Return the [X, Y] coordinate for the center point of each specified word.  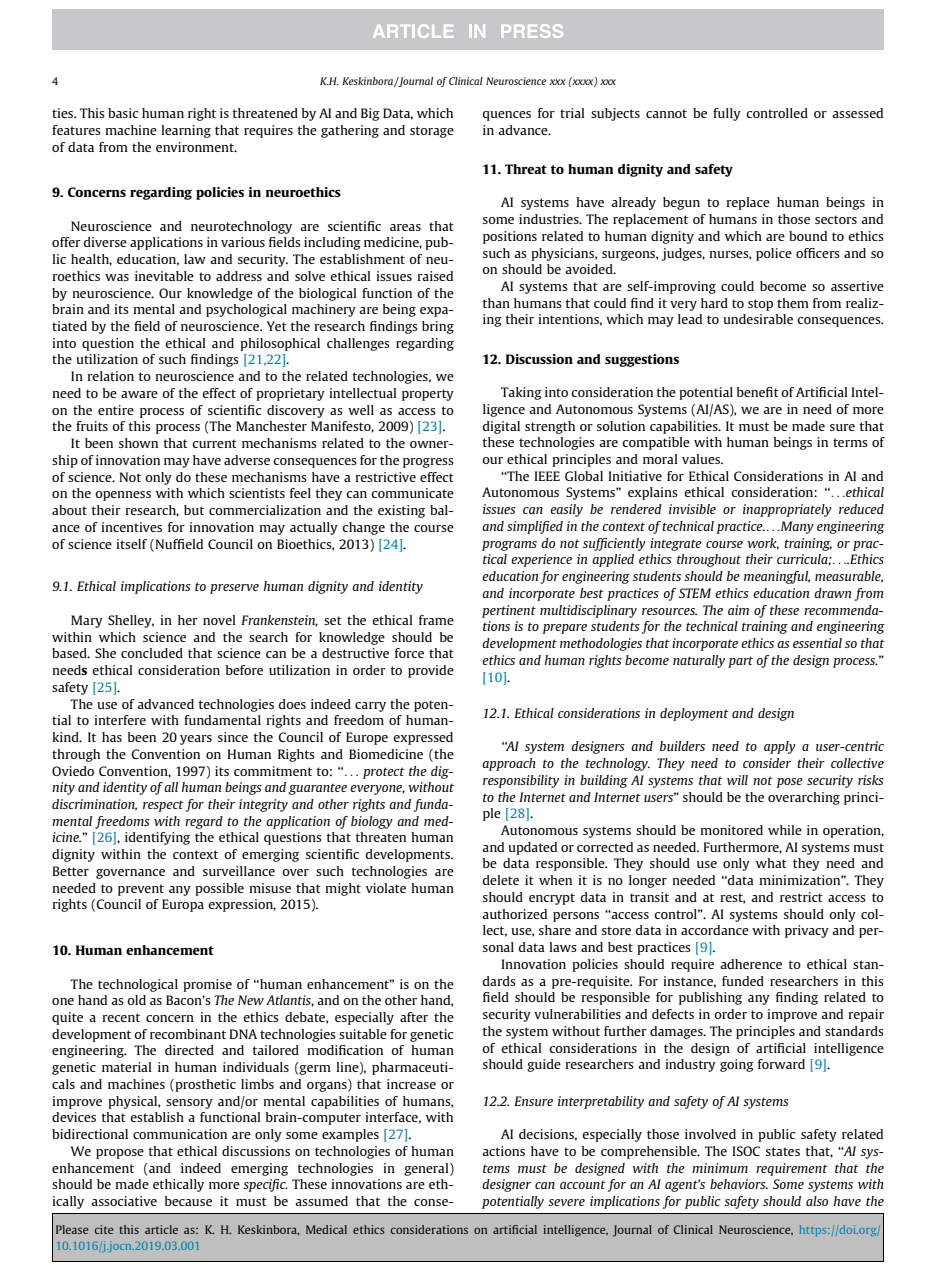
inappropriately [787, 510]
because [188, 1201]
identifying [157, 838]
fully [727, 114]
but [194, 510]
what [771, 863]
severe [566, 1202]
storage [432, 132]
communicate [412, 493]
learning [186, 131]
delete [500, 880]
